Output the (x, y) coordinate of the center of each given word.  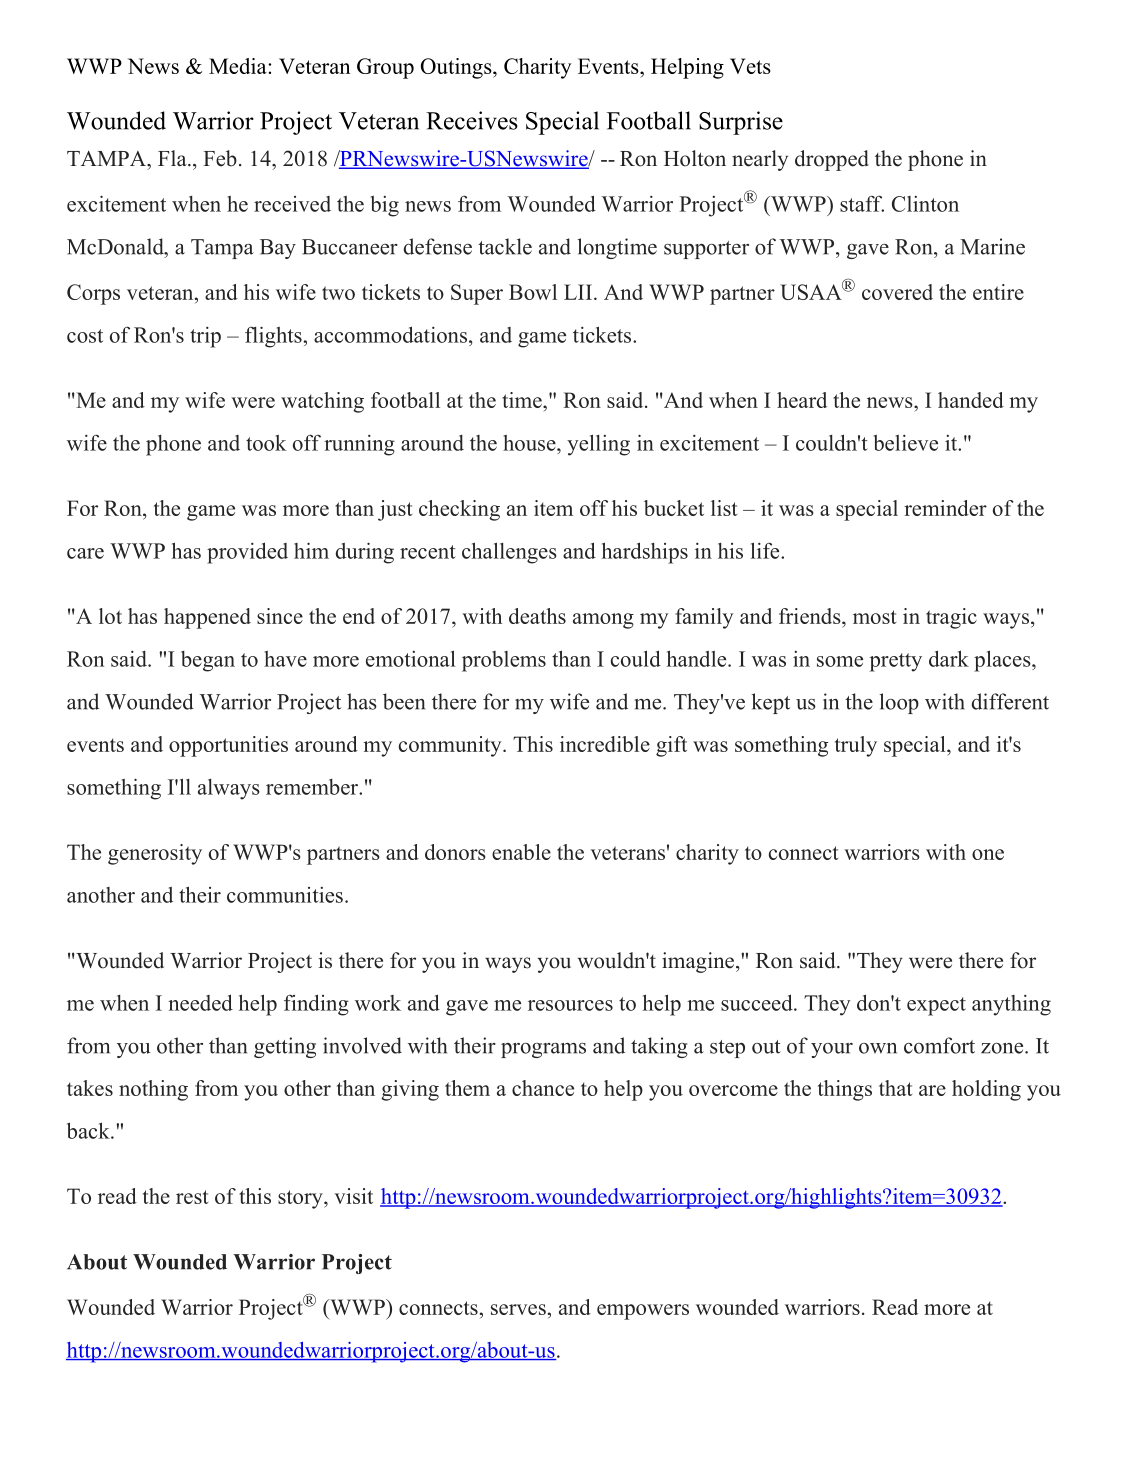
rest (192, 1197)
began (208, 661)
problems (504, 661)
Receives (472, 120)
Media (239, 66)
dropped (832, 160)
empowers (643, 1312)
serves (518, 1309)
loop (899, 703)
